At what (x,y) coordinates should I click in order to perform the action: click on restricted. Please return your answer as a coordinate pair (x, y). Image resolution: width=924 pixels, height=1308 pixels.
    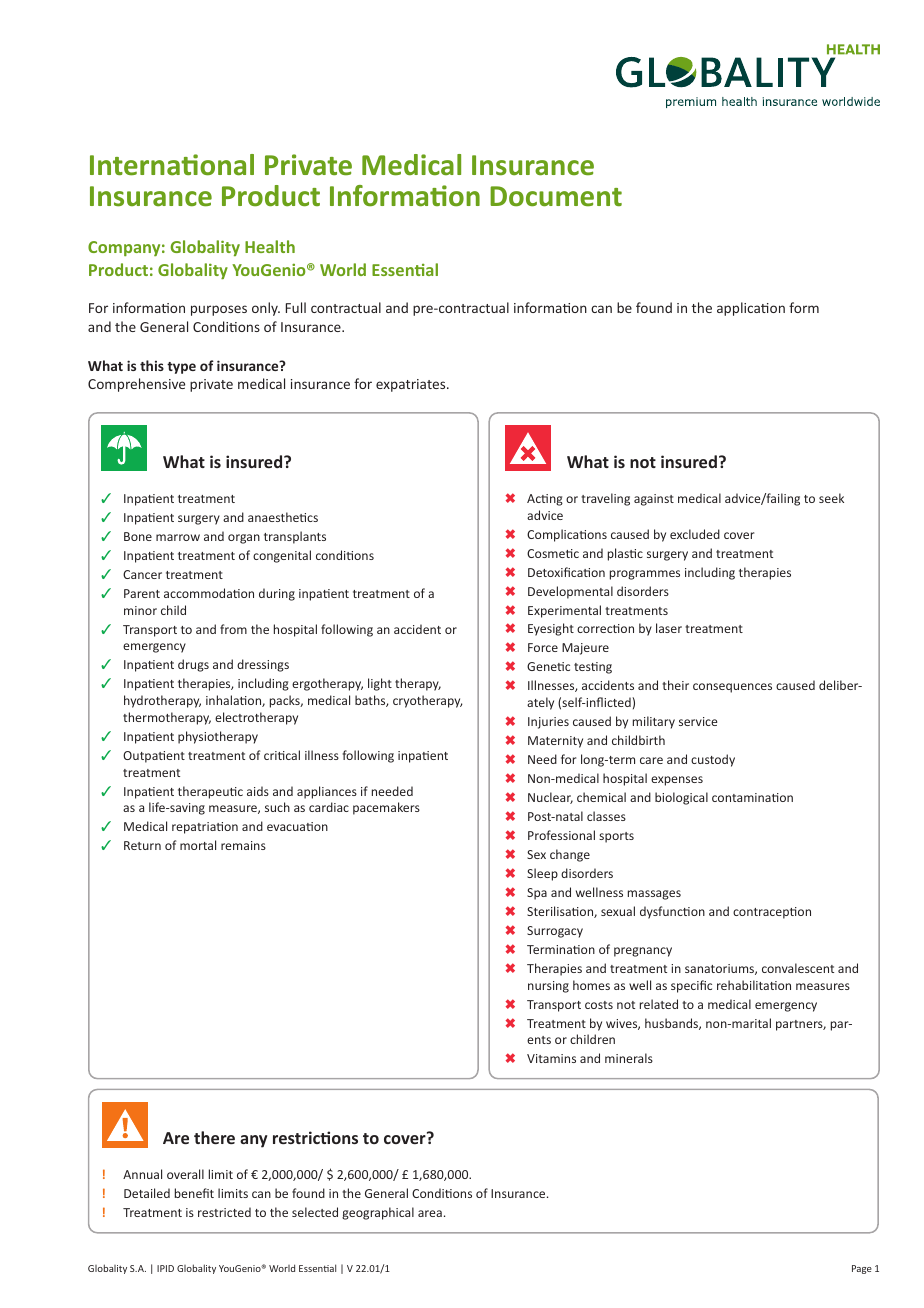
    Looking at the image, I should click on (224, 1212).
